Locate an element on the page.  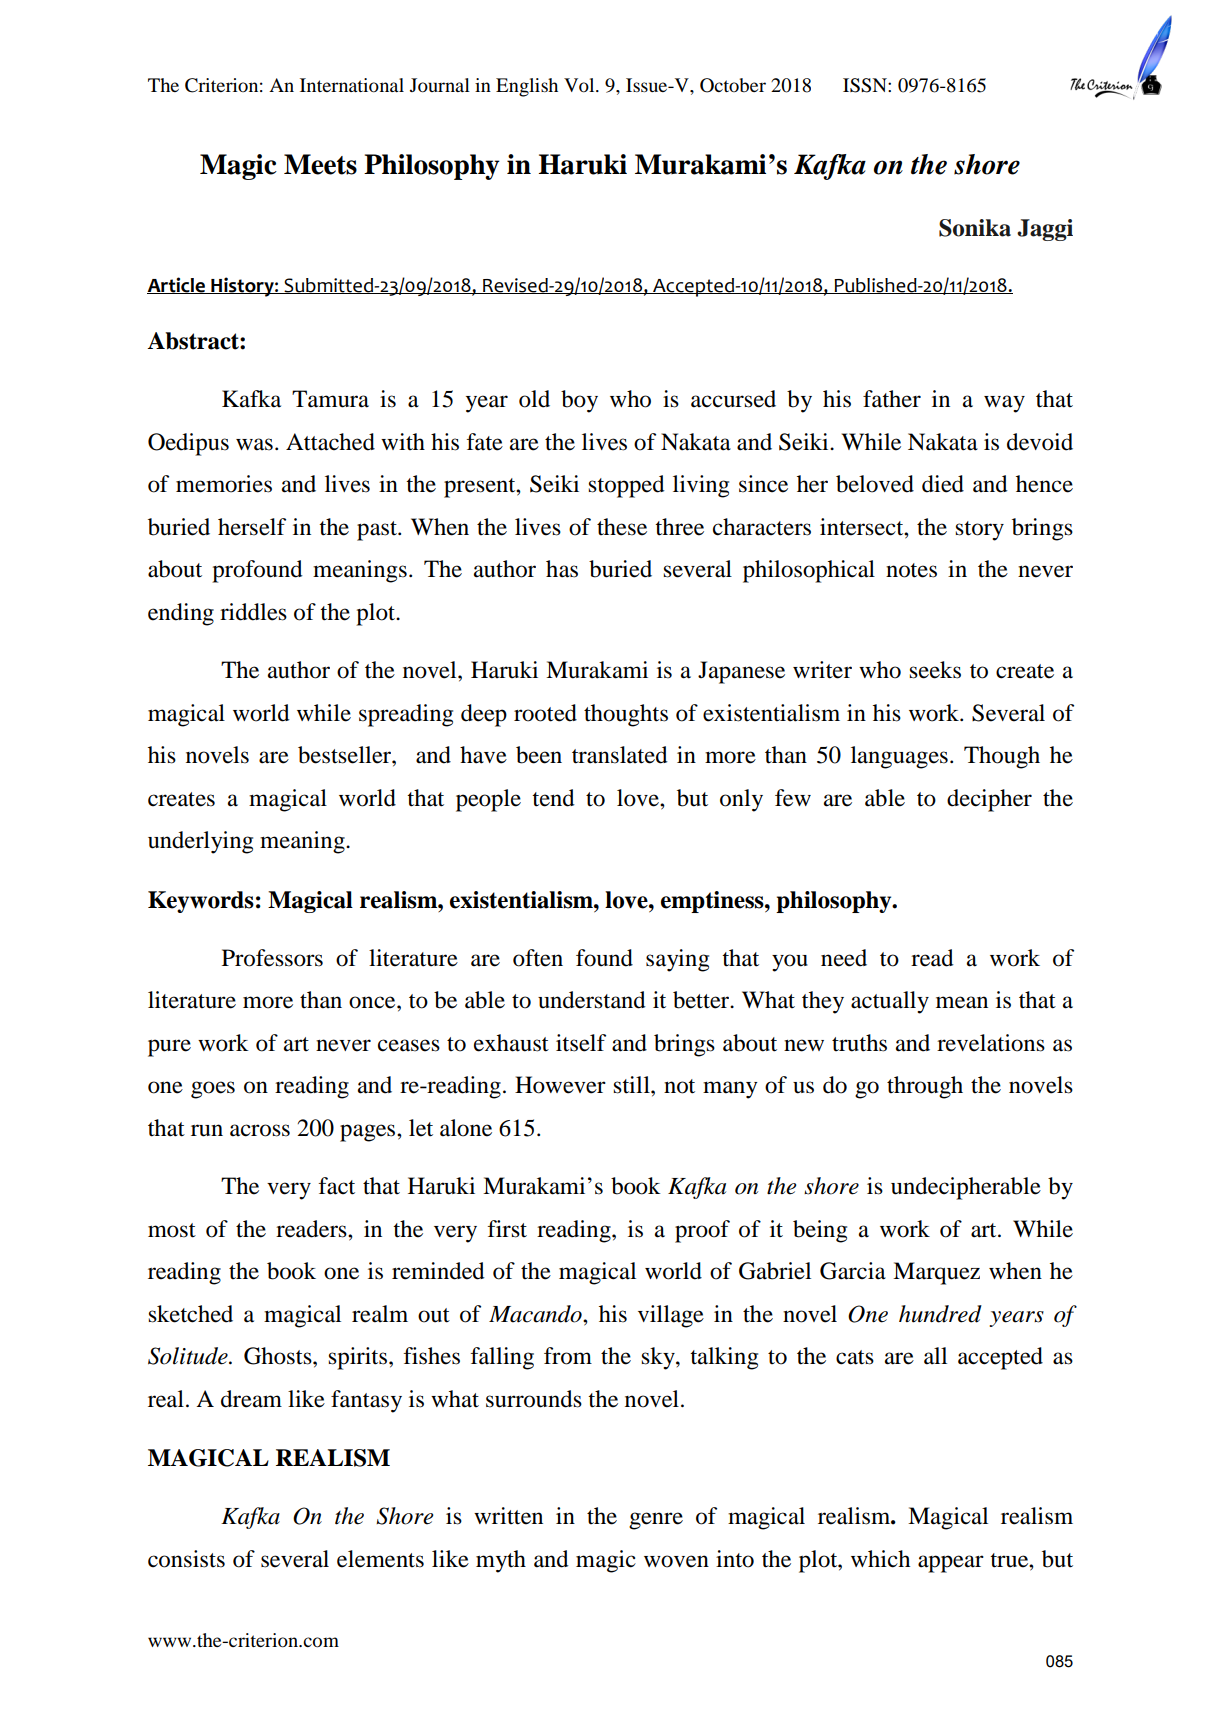
consists is located at coordinates (186, 1559).
